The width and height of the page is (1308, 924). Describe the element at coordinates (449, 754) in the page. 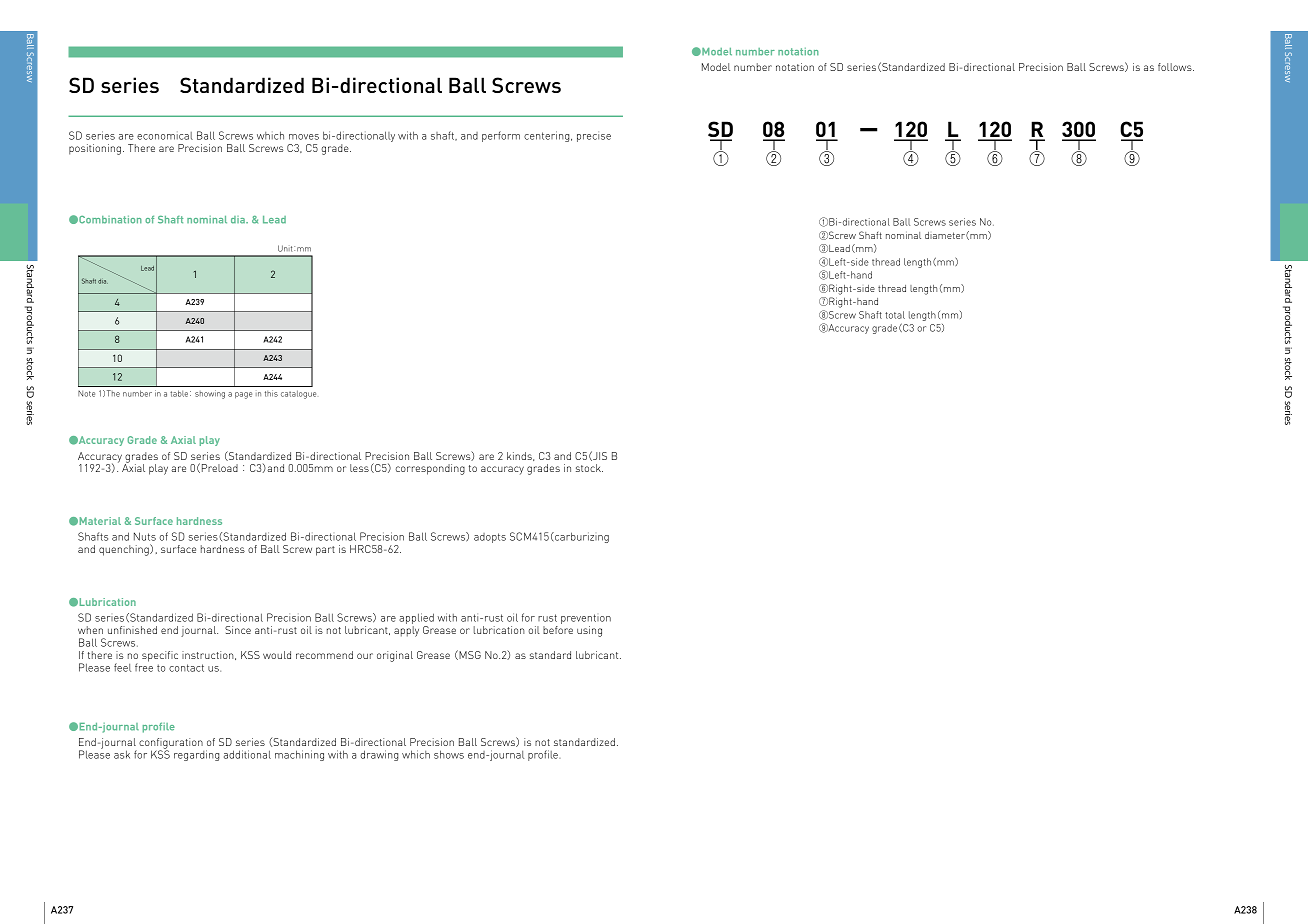

I see `shows` at that location.
